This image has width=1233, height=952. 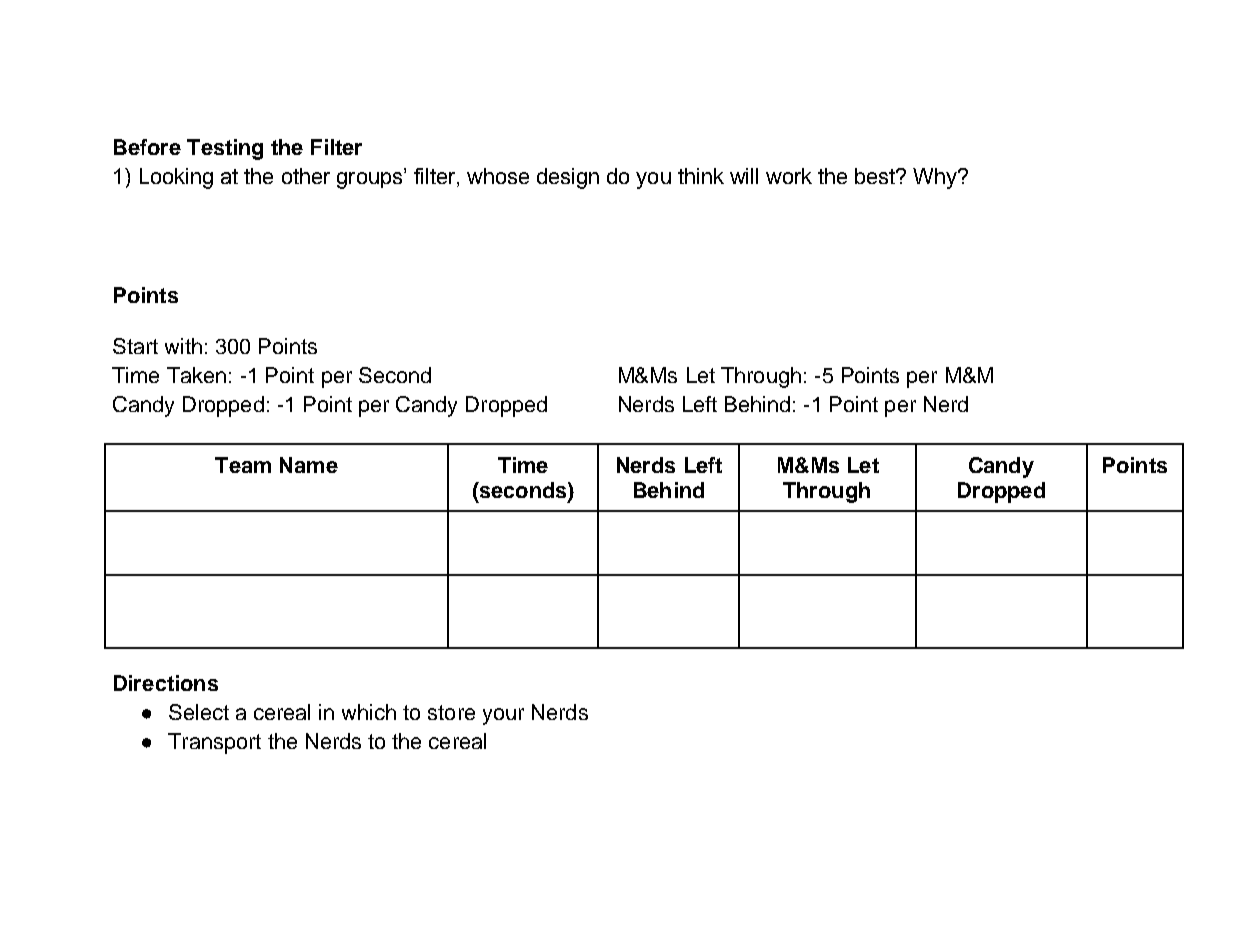 What do you see at coordinates (701, 176) in the image?
I see `think` at bounding box center [701, 176].
